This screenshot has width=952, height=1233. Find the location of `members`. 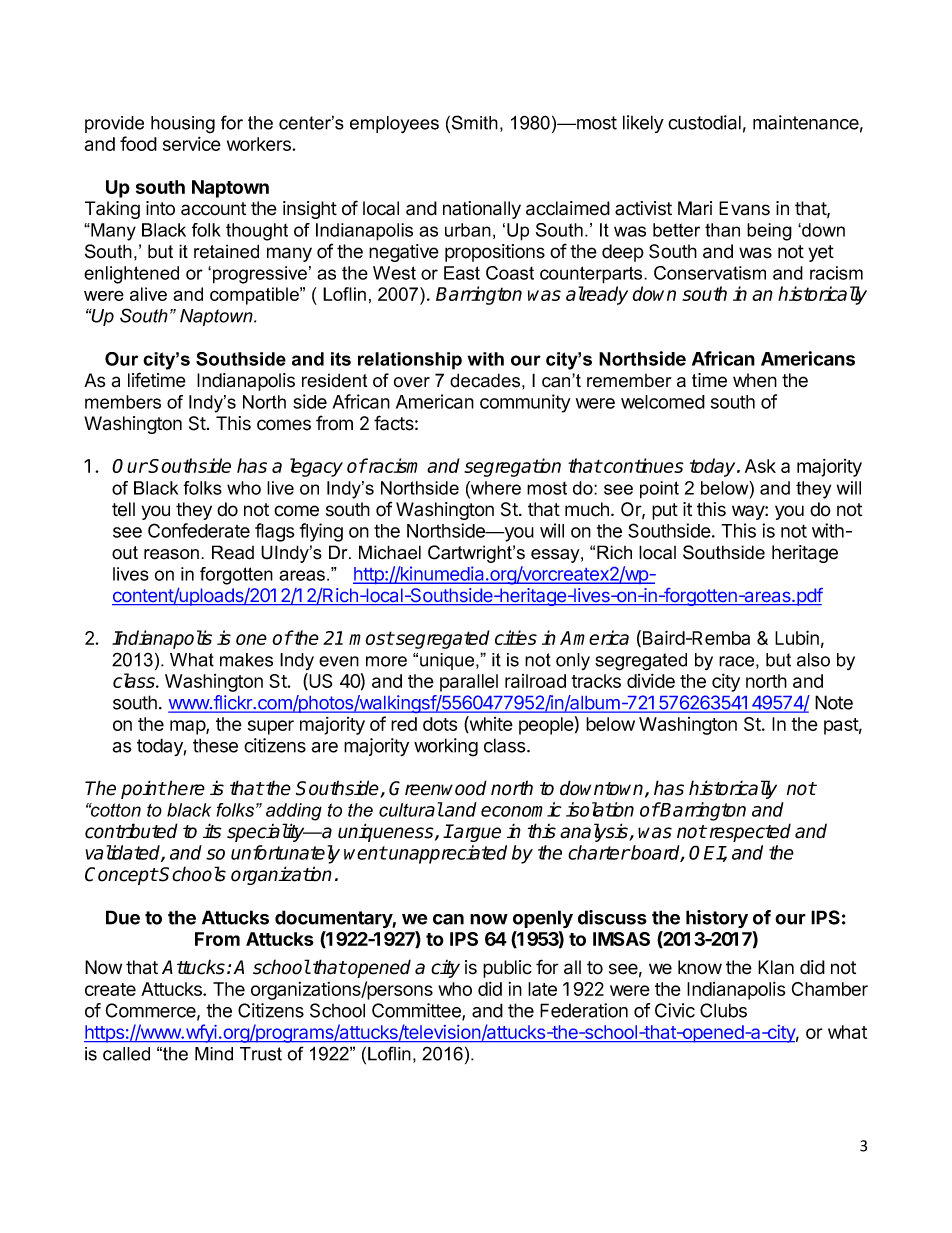

members is located at coordinates (123, 402).
